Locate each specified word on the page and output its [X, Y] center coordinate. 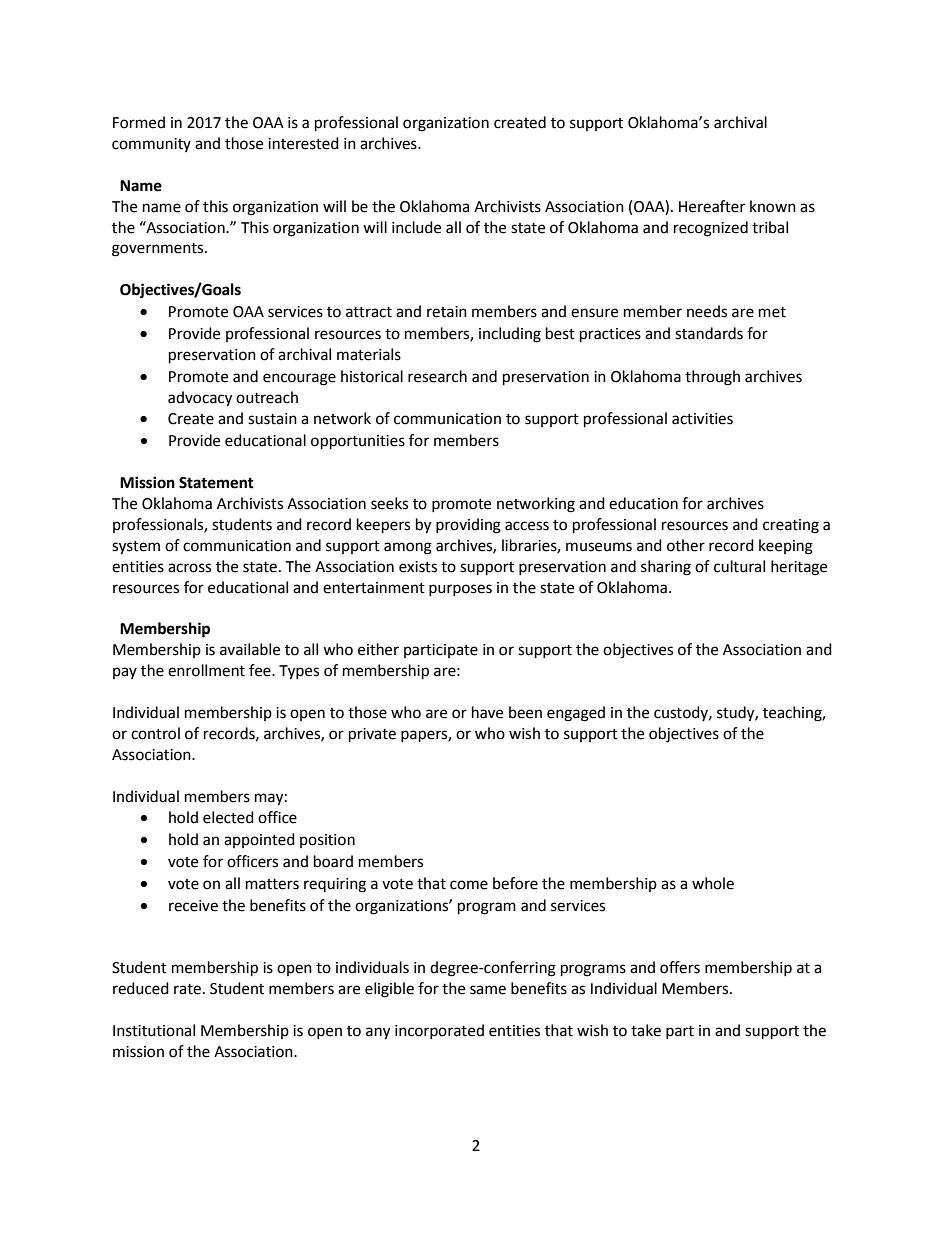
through [712, 378]
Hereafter [712, 206]
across [189, 568]
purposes [460, 590]
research [437, 376]
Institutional [154, 1030]
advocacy [200, 399]
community [151, 145]
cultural [739, 566]
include [416, 227]
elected [228, 817]
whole [713, 883]
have [487, 712]
